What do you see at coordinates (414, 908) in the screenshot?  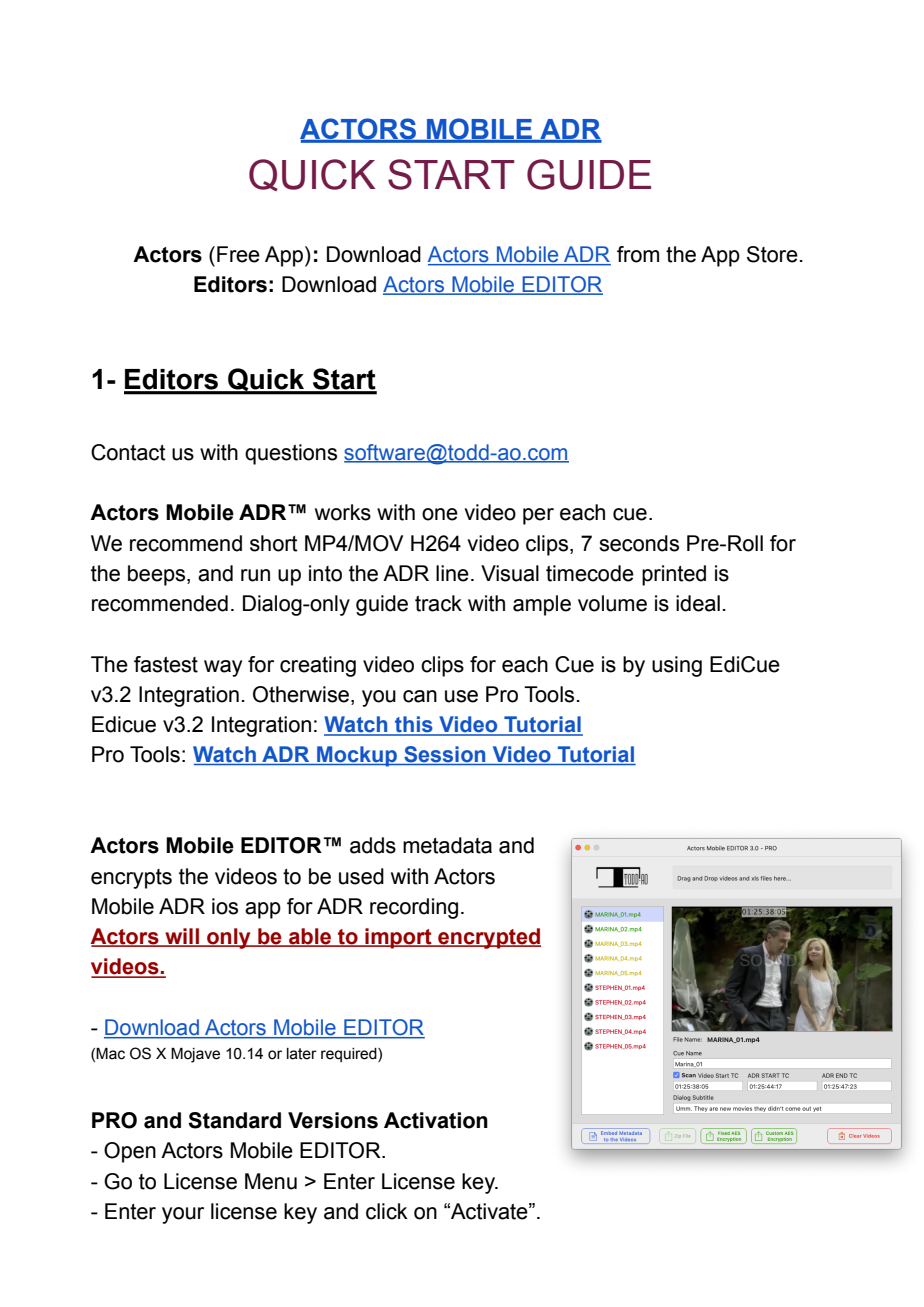 I see `recording` at bounding box center [414, 908].
